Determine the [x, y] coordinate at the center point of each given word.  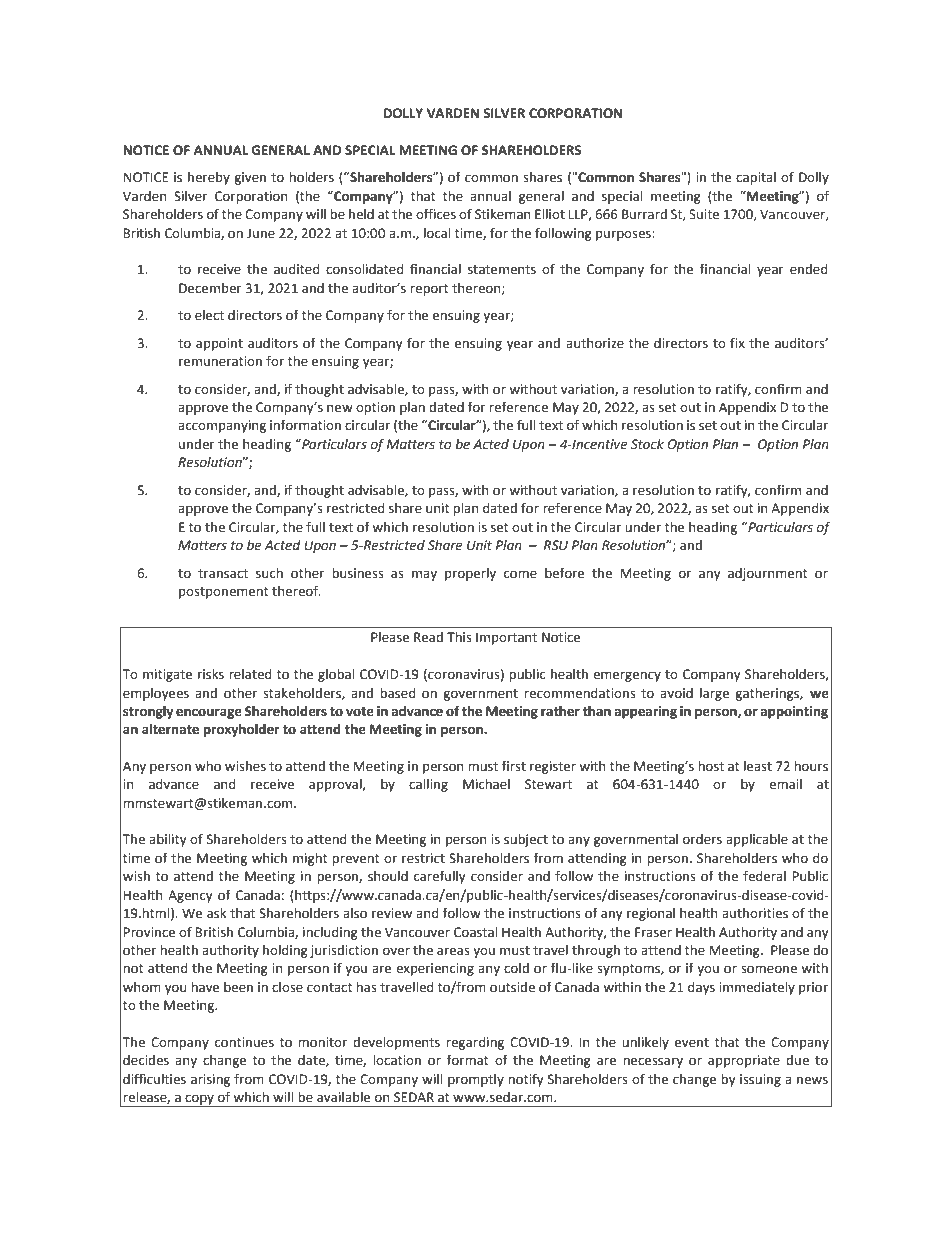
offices [436, 214]
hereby [209, 178]
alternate [170, 729]
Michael [486, 784]
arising [210, 1080]
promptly [476, 1080]
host [711, 766]
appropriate [744, 1061]
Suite [704, 214]
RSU [556, 545]
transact [223, 574]
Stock [647, 444]
